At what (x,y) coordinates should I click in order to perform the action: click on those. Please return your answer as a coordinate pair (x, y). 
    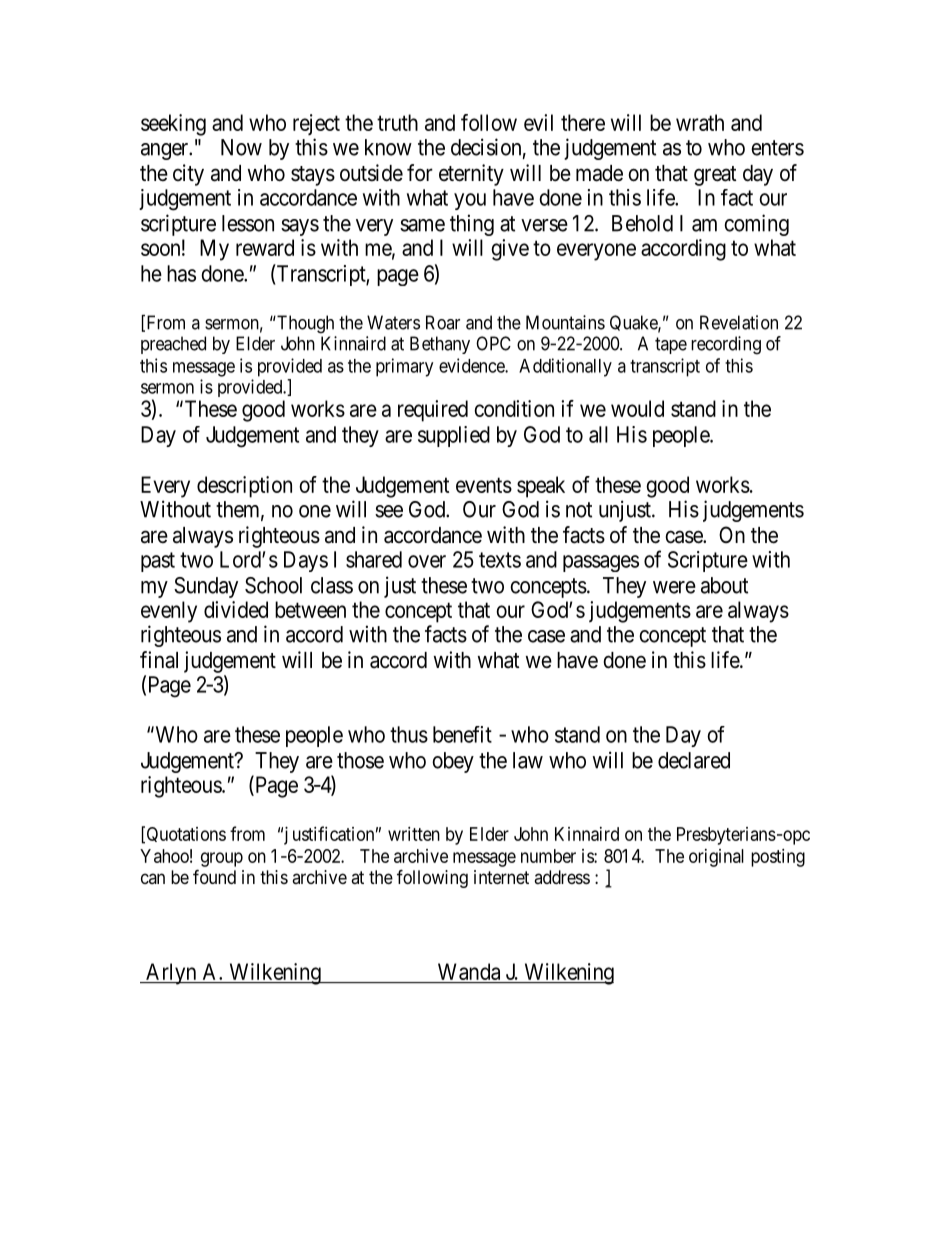
    Looking at the image, I should click on (360, 760).
